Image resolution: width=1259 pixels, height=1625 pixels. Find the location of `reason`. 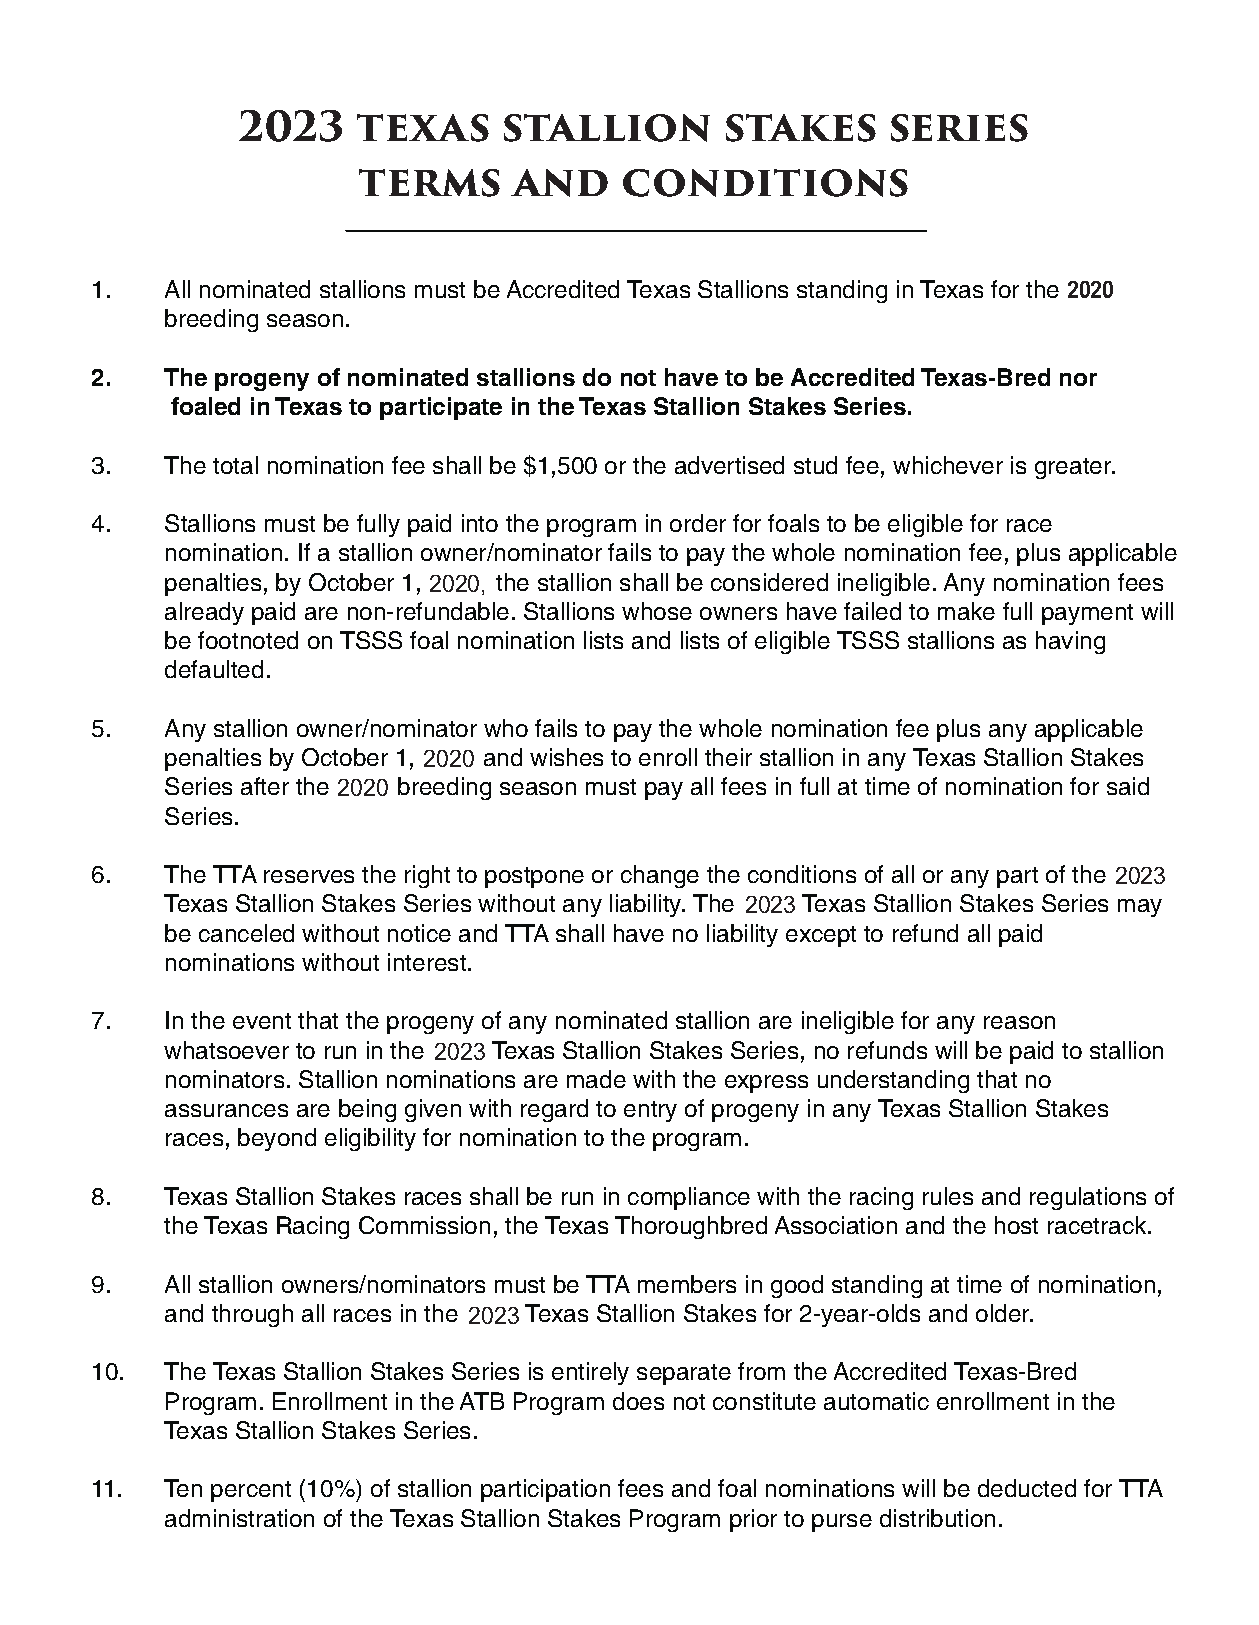

reason is located at coordinates (1019, 1022).
